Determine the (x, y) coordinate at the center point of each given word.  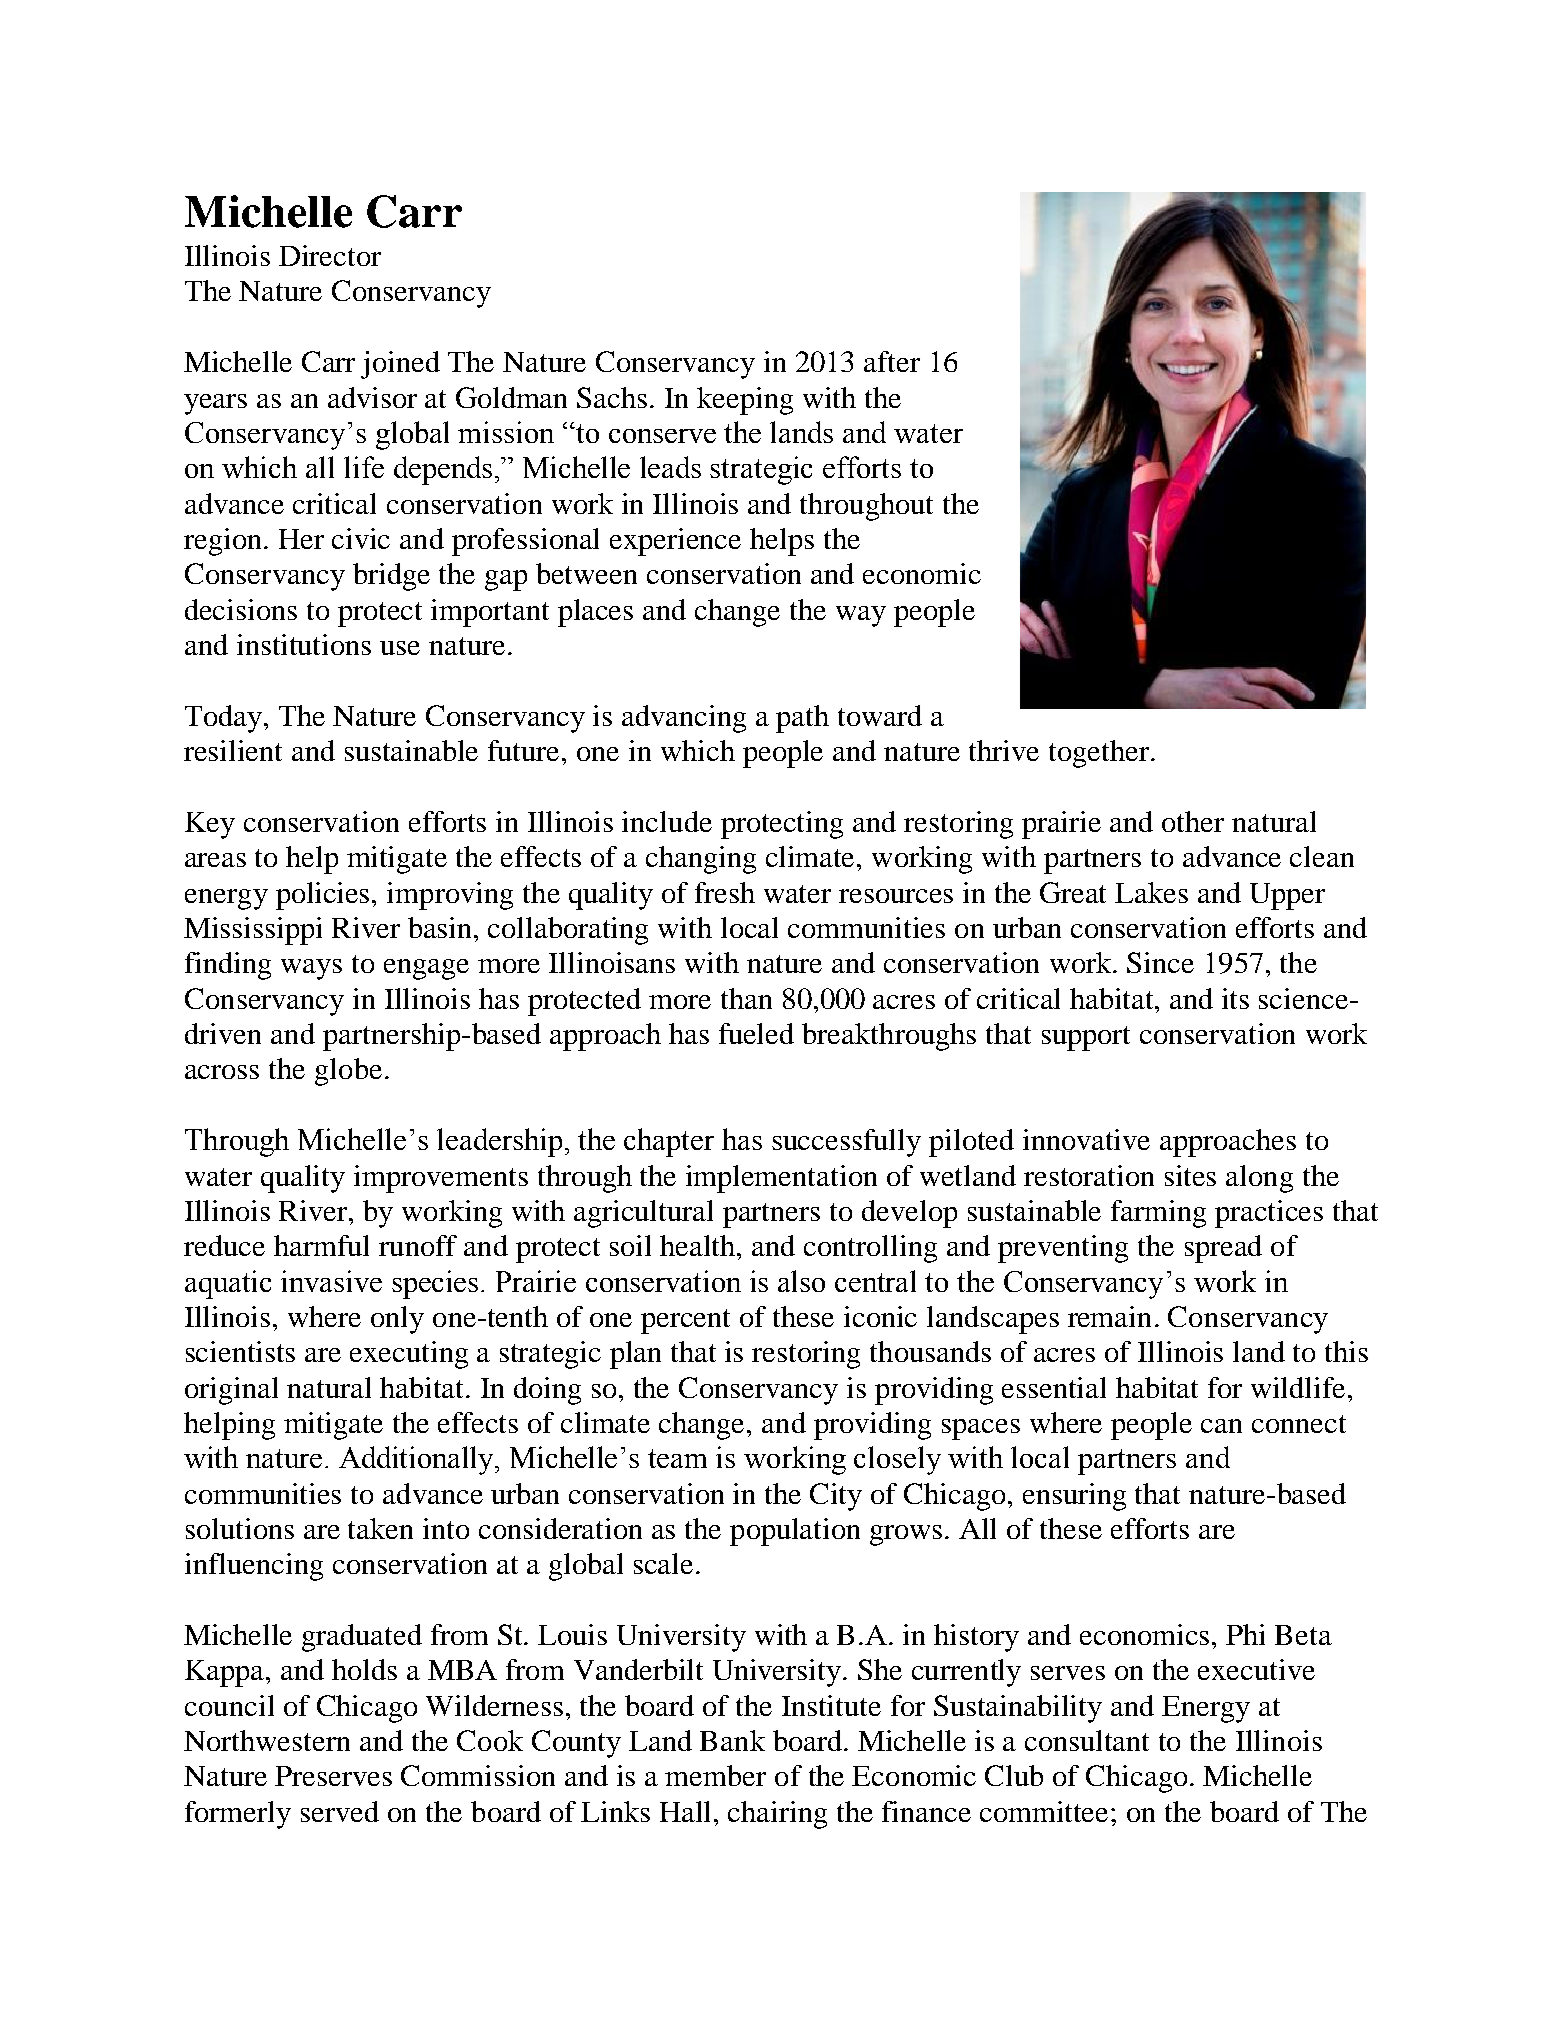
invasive (331, 1281)
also (801, 1281)
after (892, 361)
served (340, 1811)
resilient (233, 750)
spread (1223, 1249)
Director (330, 255)
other (1193, 821)
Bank (732, 1740)
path (802, 719)
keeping (745, 401)
